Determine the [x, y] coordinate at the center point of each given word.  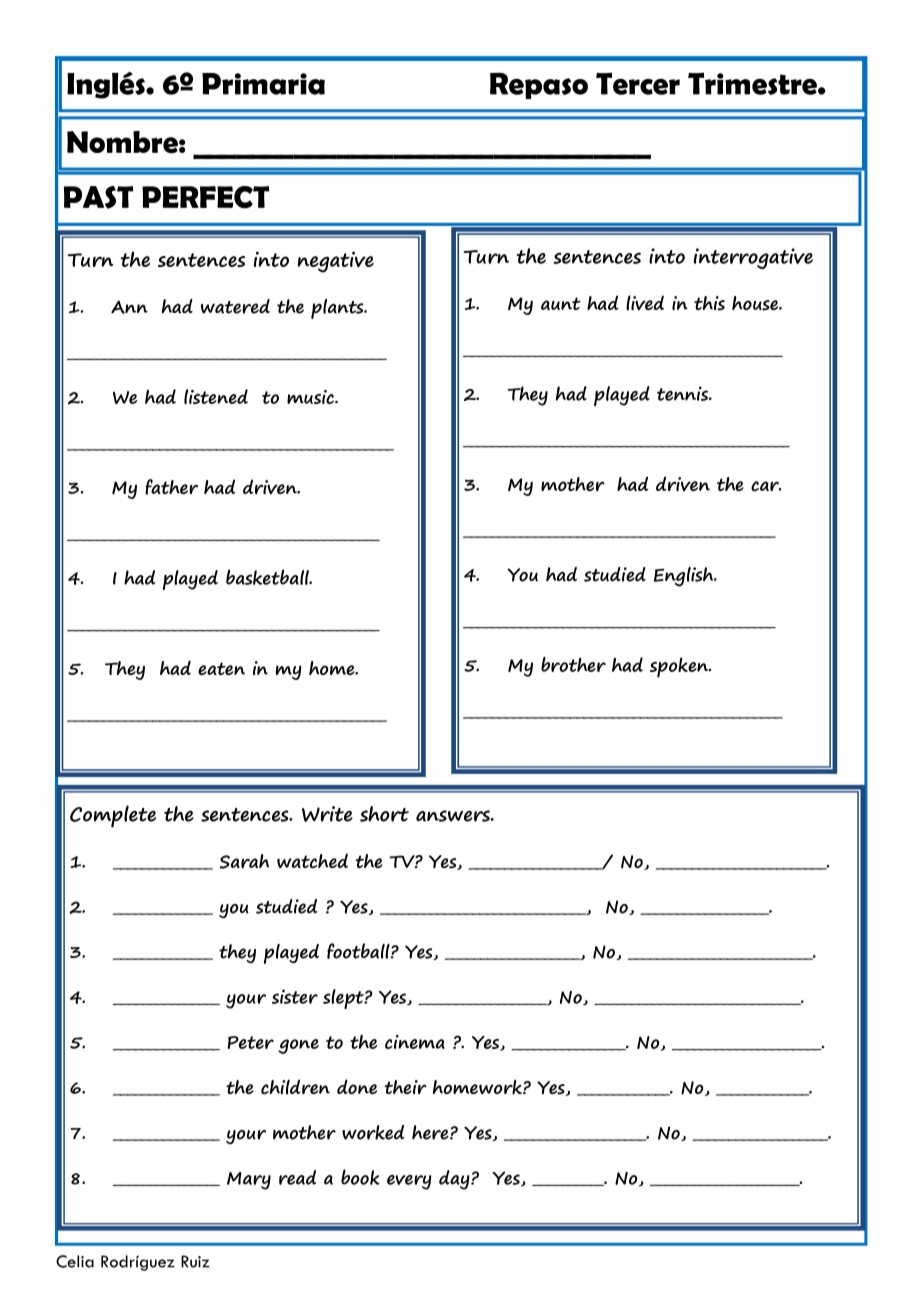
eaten [221, 668]
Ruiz [195, 1261]
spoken [680, 667]
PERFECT [205, 197]
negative [335, 262]
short [384, 814]
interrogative [753, 258]
